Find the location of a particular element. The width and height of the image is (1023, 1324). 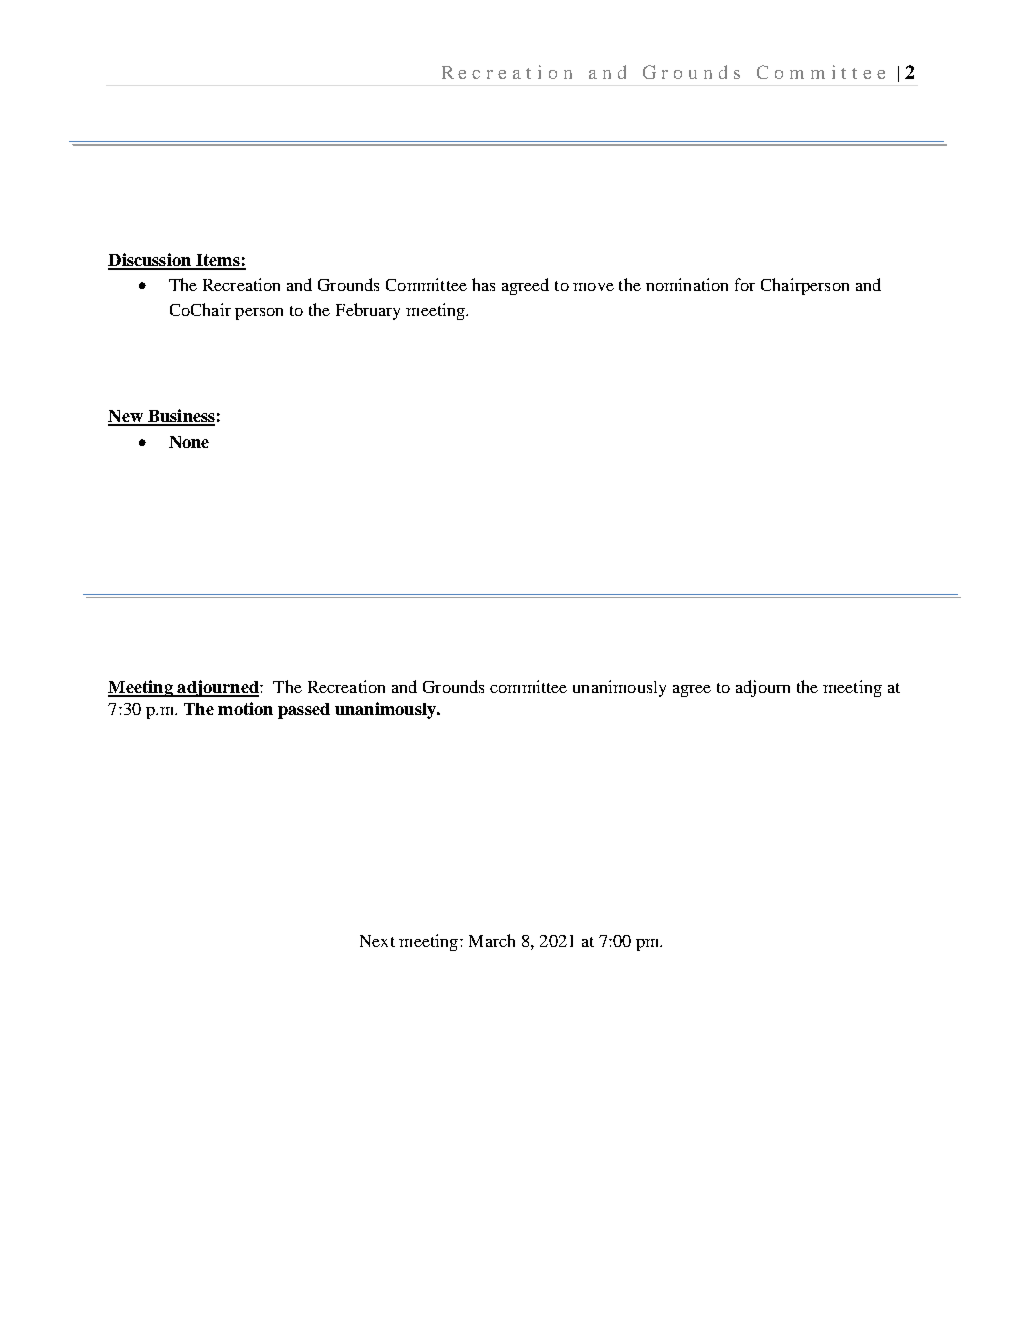

motion is located at coordinates (245, 708).
